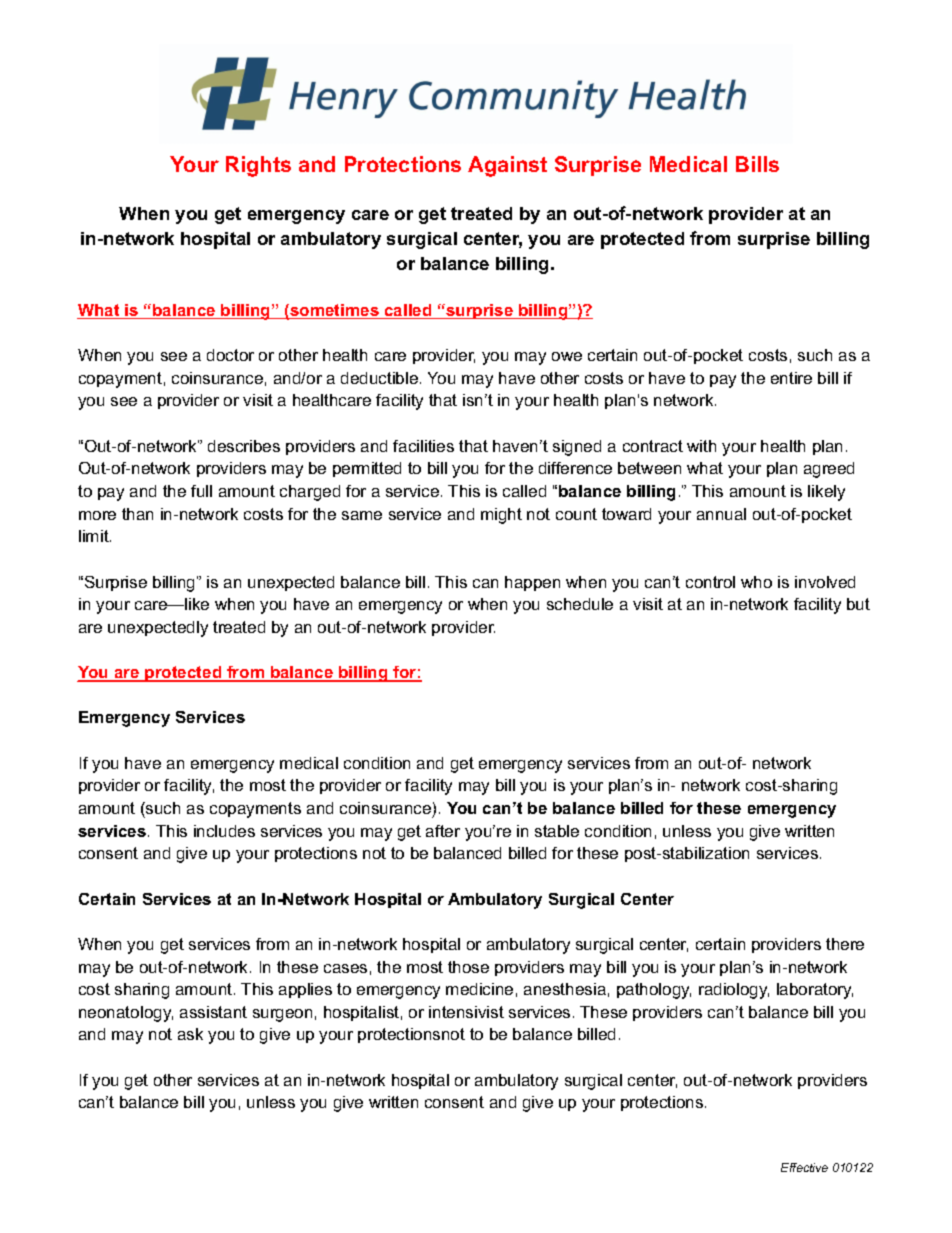 The height and width of the screenshot is (1233, 952). What do you see at coordinates (190, 1034) in the screenshot?
I see `ask` at bounding box center [190, 1034].
